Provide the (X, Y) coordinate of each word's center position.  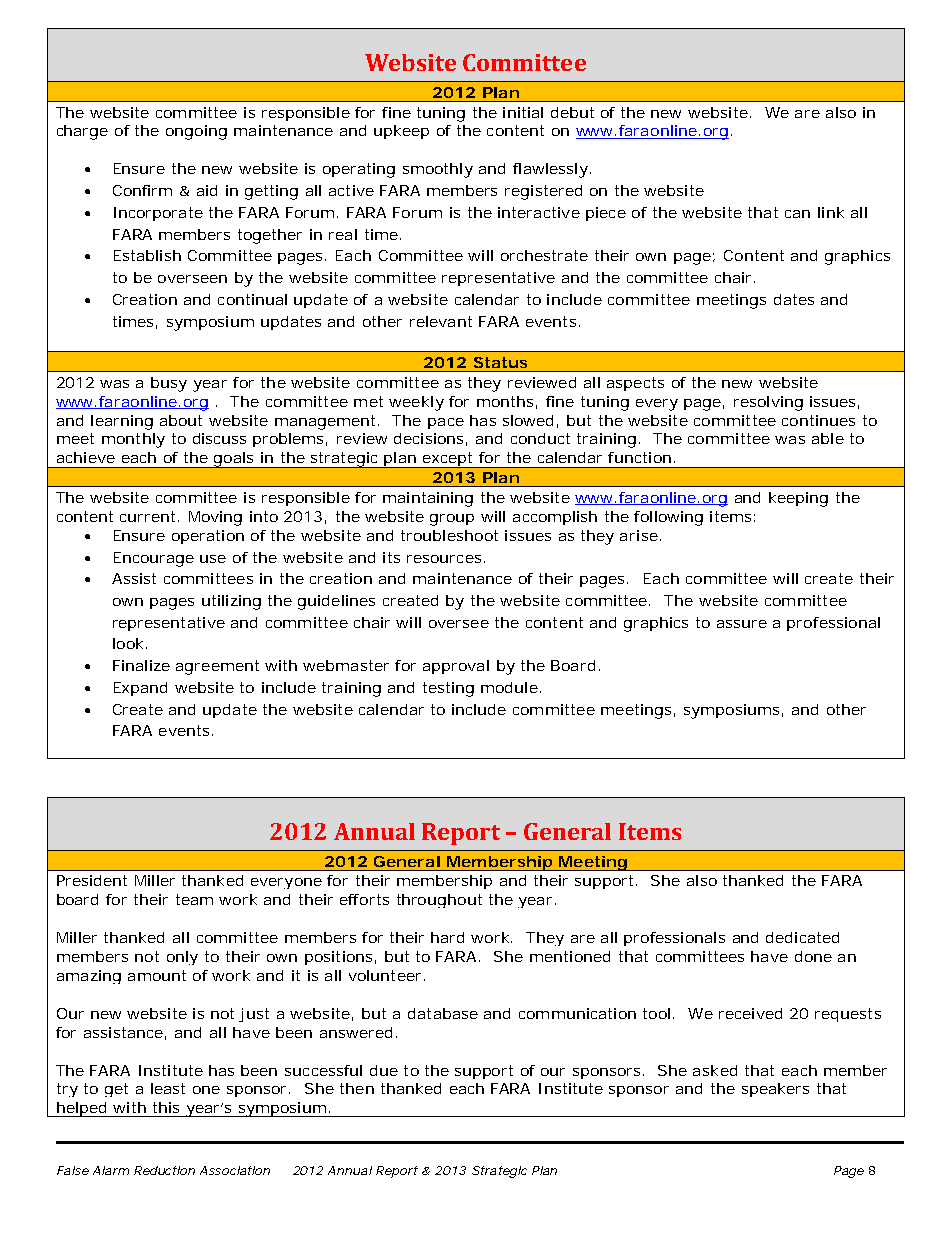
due (384, 1070)
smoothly (438, 170)
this (166, 1107)
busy (169, 384)
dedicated (802, 937)
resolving (768, 403)
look (128, 643)
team (194, 899)
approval (456, 667)
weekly (416, 403)
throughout (439, 901)
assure (742, 624)
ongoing (196, 132)
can (797, 214)
